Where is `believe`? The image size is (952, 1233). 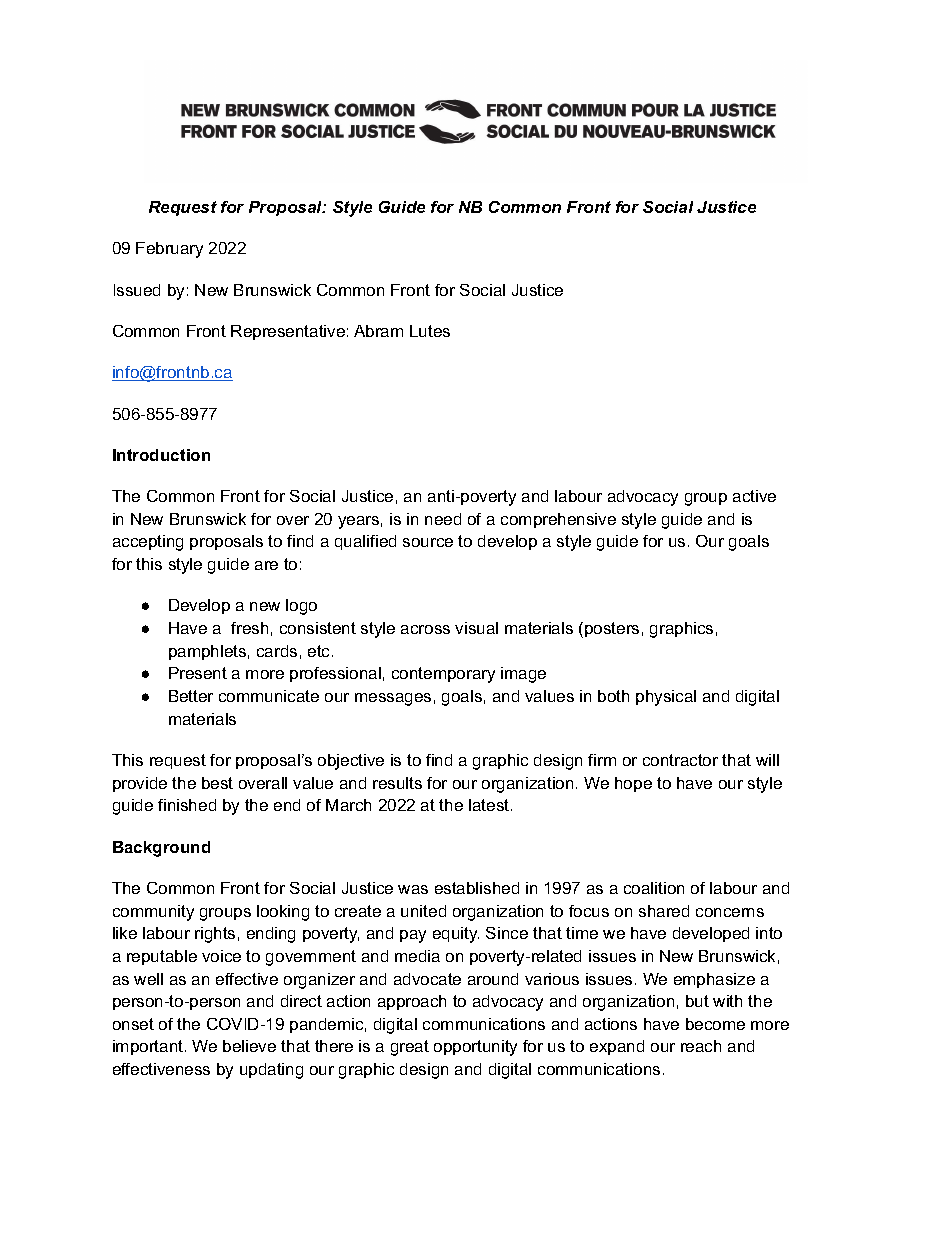 believe is located at coordinates (249, 1046).
